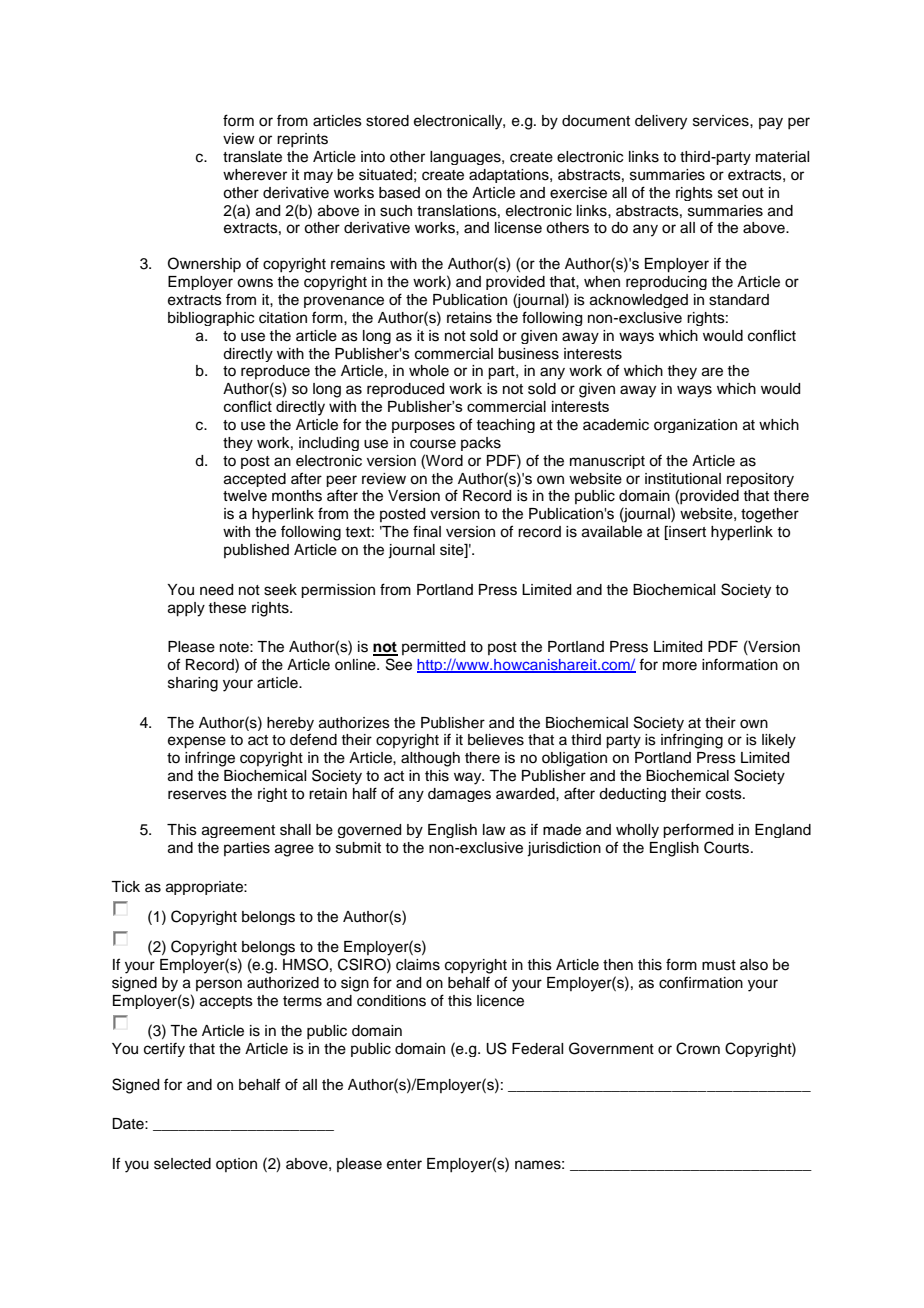 Image resolution: width=924 pixels, height=1308 pixels. I want to click on languages, so click(466, 158).
